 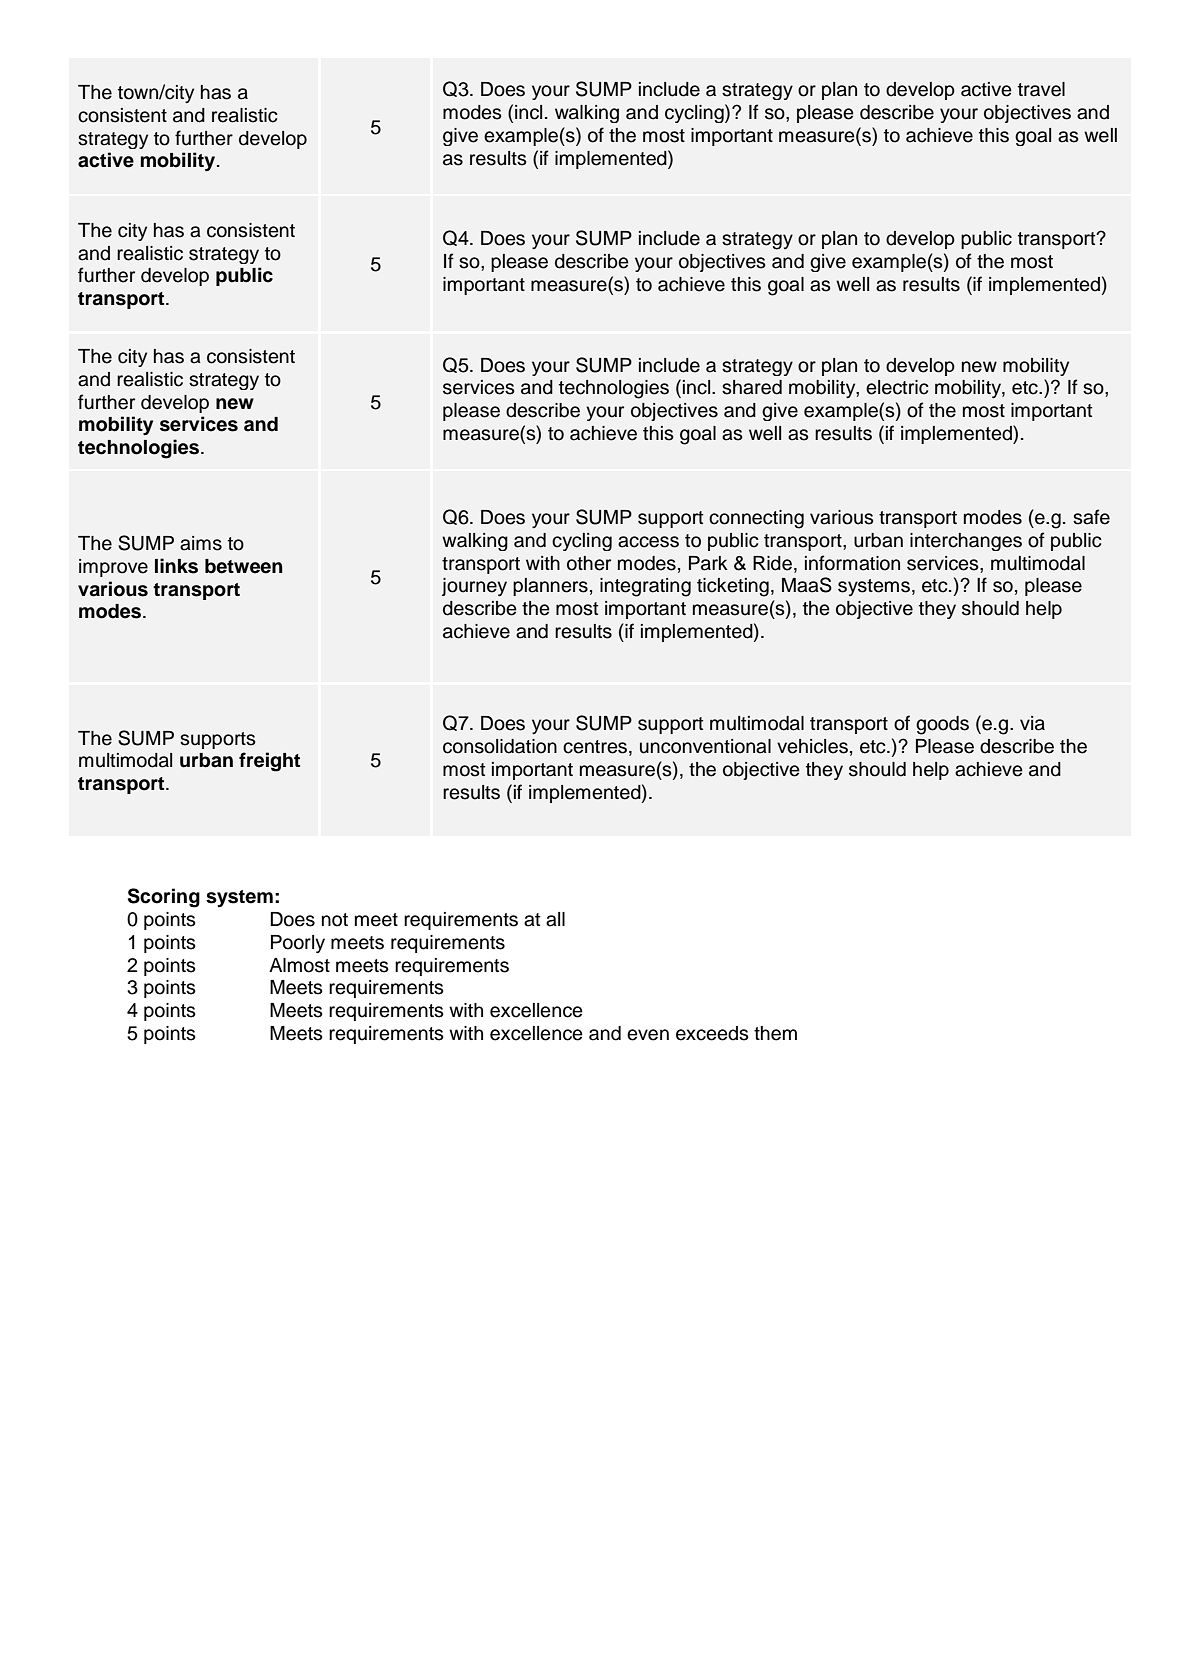 I want to click on goods, so click(x=942, y=725).
